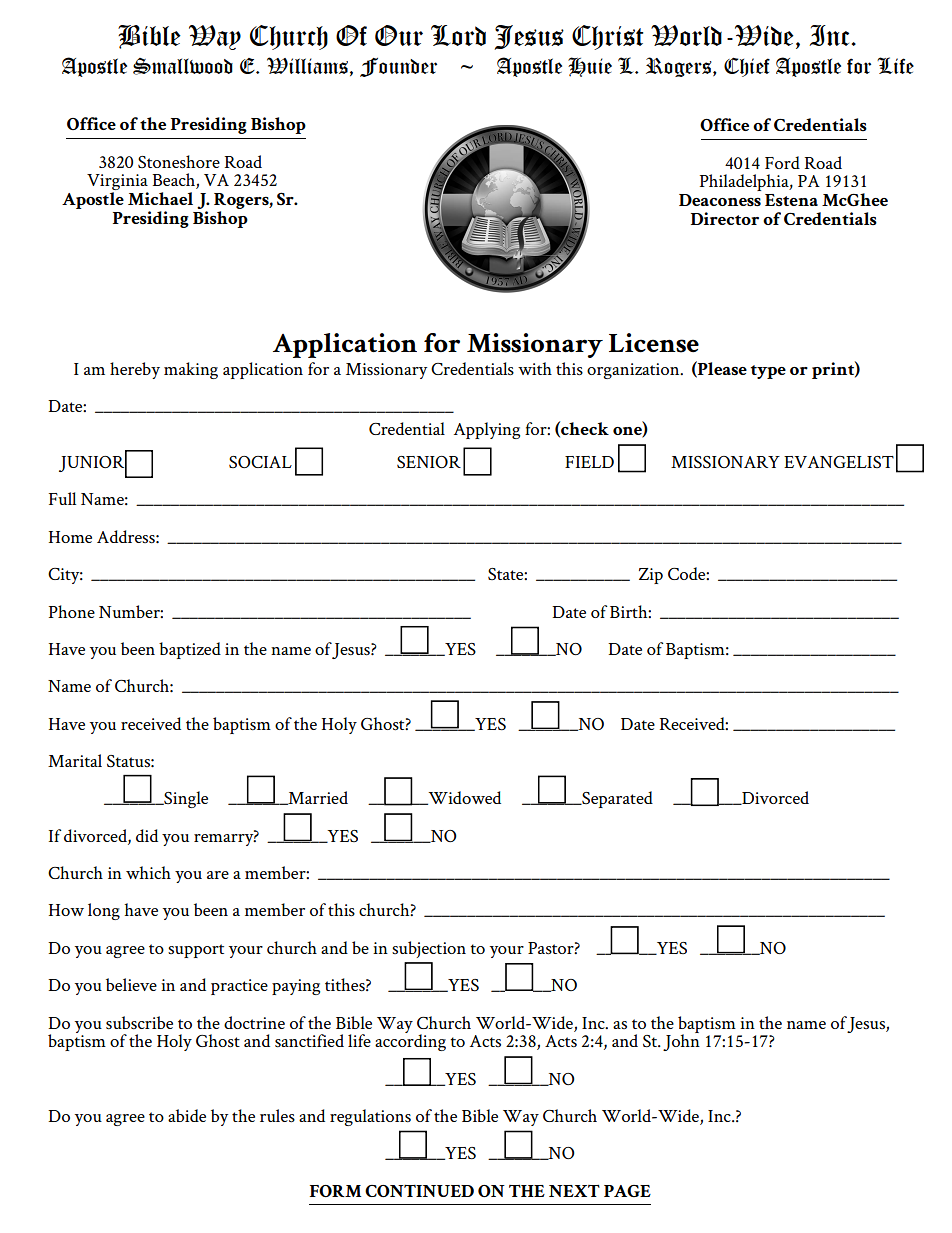  I want to click on Chief, so click(747, 67).
